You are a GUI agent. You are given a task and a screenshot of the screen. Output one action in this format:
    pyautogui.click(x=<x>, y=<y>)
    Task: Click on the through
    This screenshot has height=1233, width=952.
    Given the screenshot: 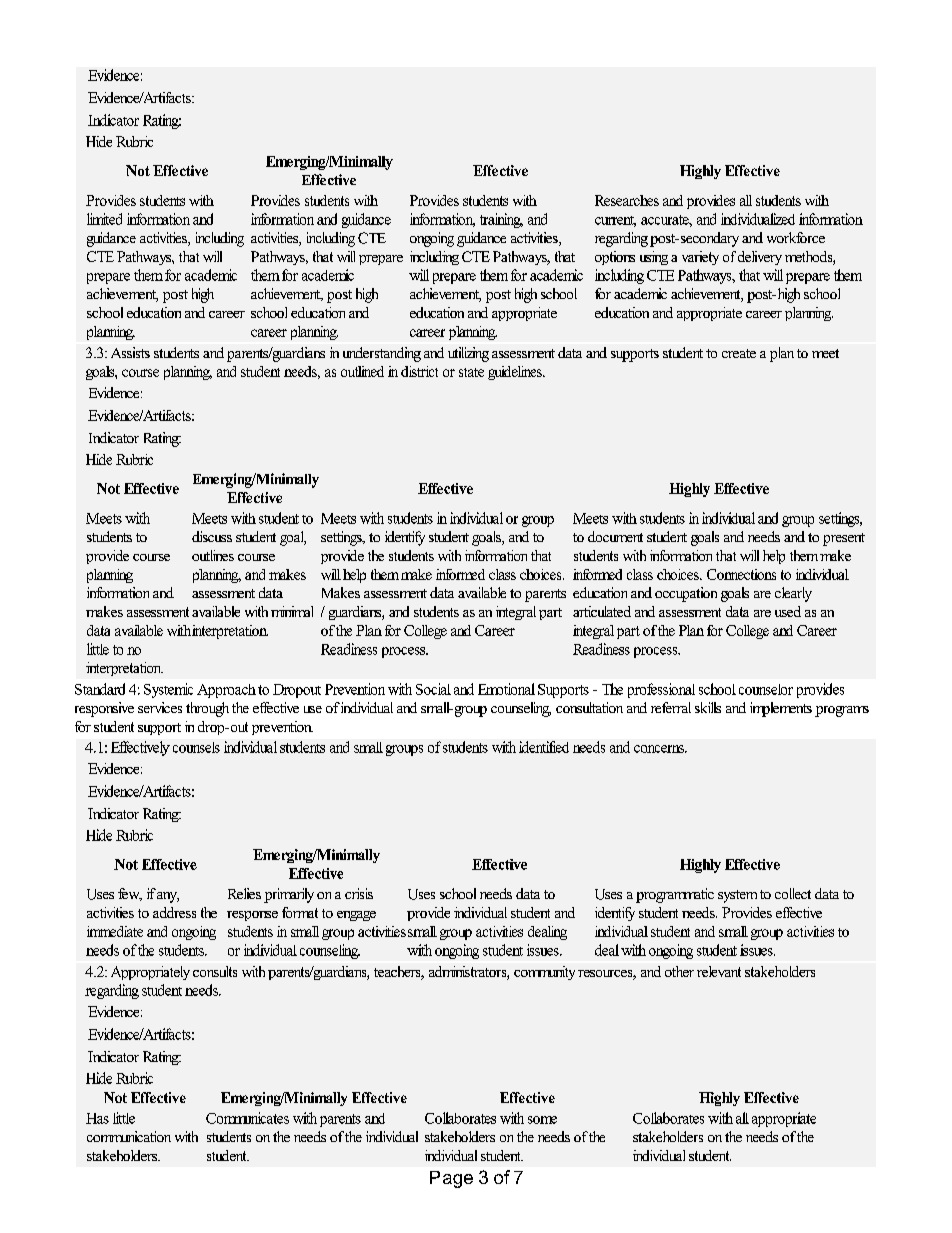 What is the action you would take?
    pyautogui.click(x=207, y=709)
